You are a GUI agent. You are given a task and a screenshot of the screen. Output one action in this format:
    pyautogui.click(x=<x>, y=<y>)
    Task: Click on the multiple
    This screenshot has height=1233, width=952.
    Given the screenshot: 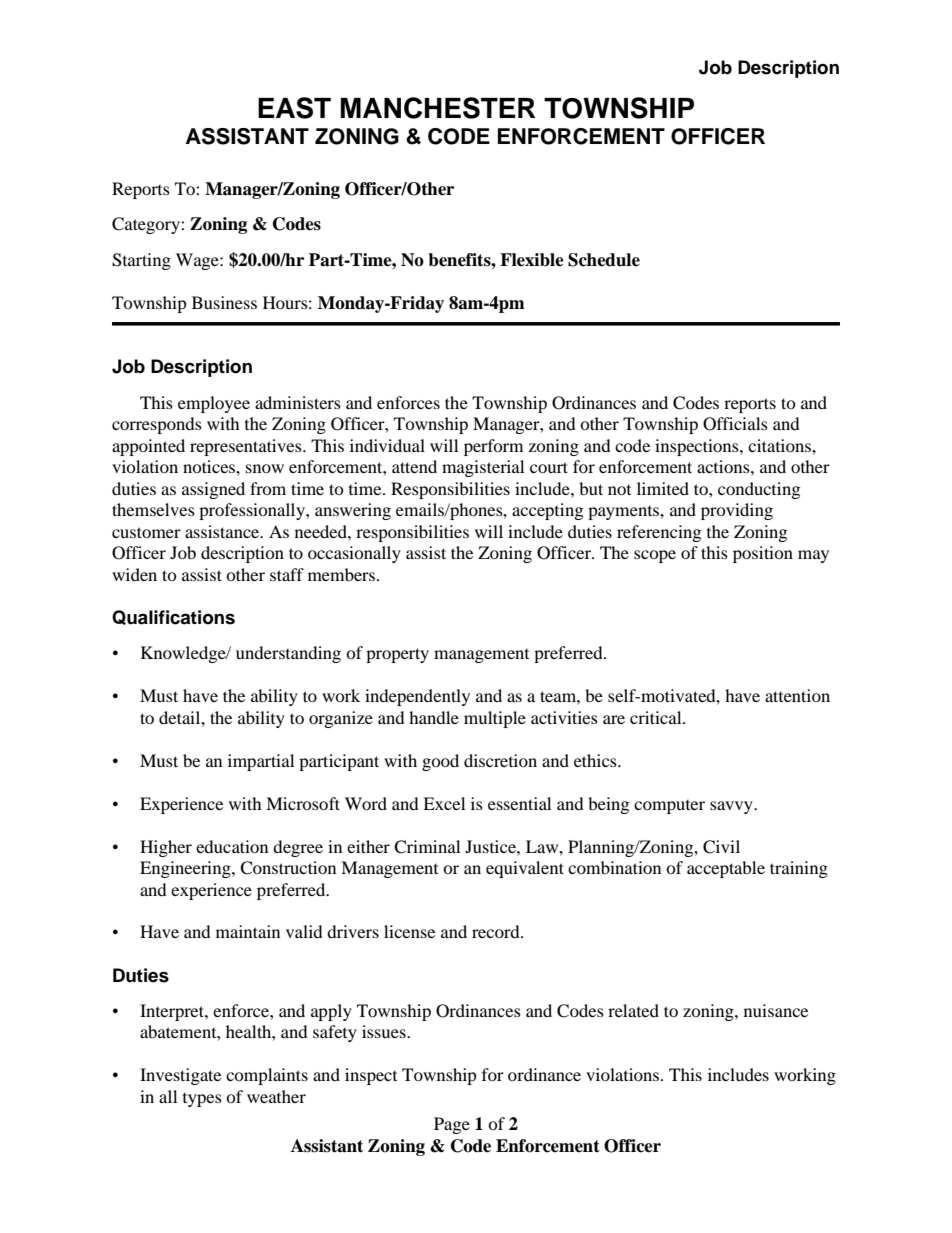 What is the action you would take?
    pyautogui.click(x=495, y=719)
